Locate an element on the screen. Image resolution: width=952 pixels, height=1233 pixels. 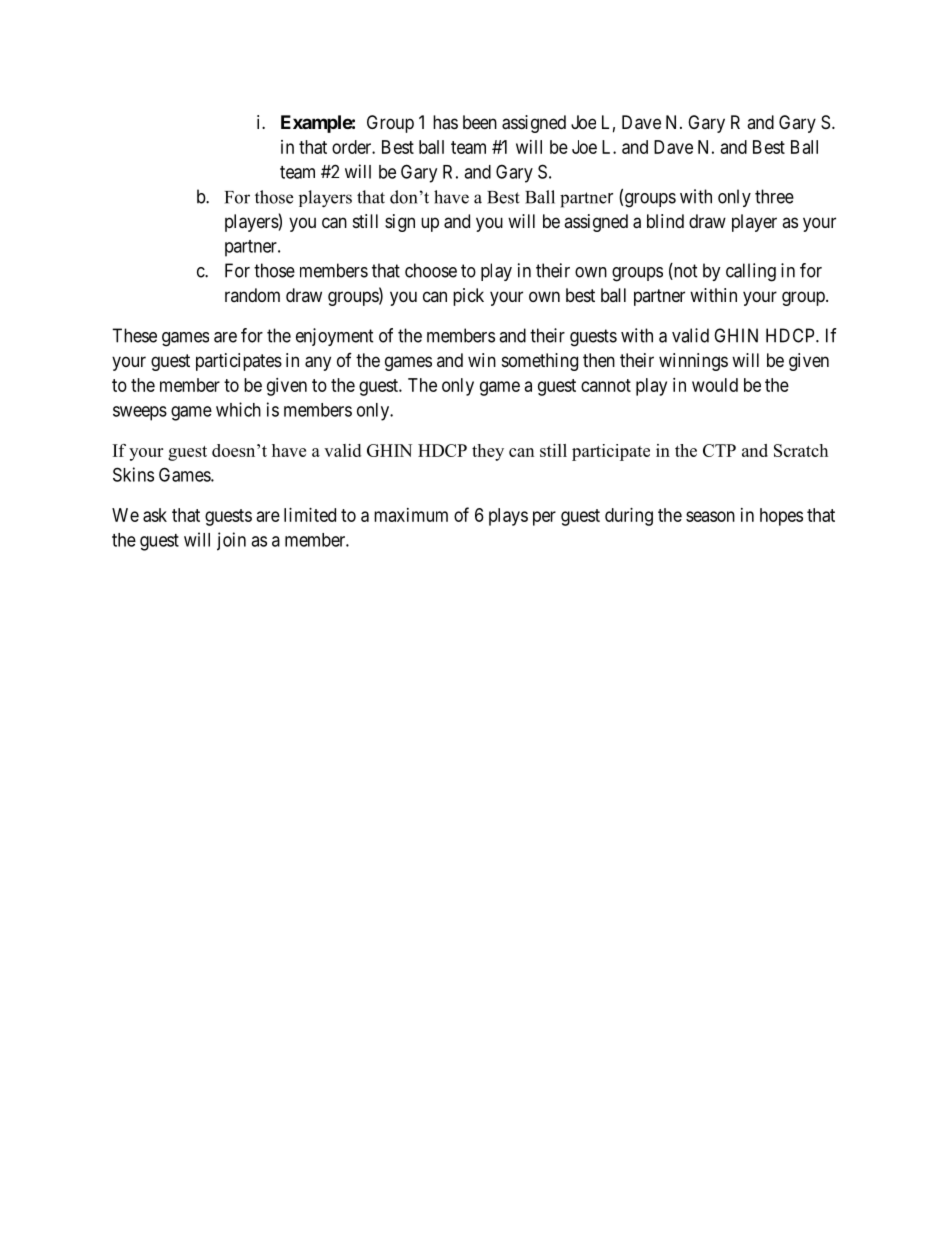
season is located at coordinates (710, 516).
